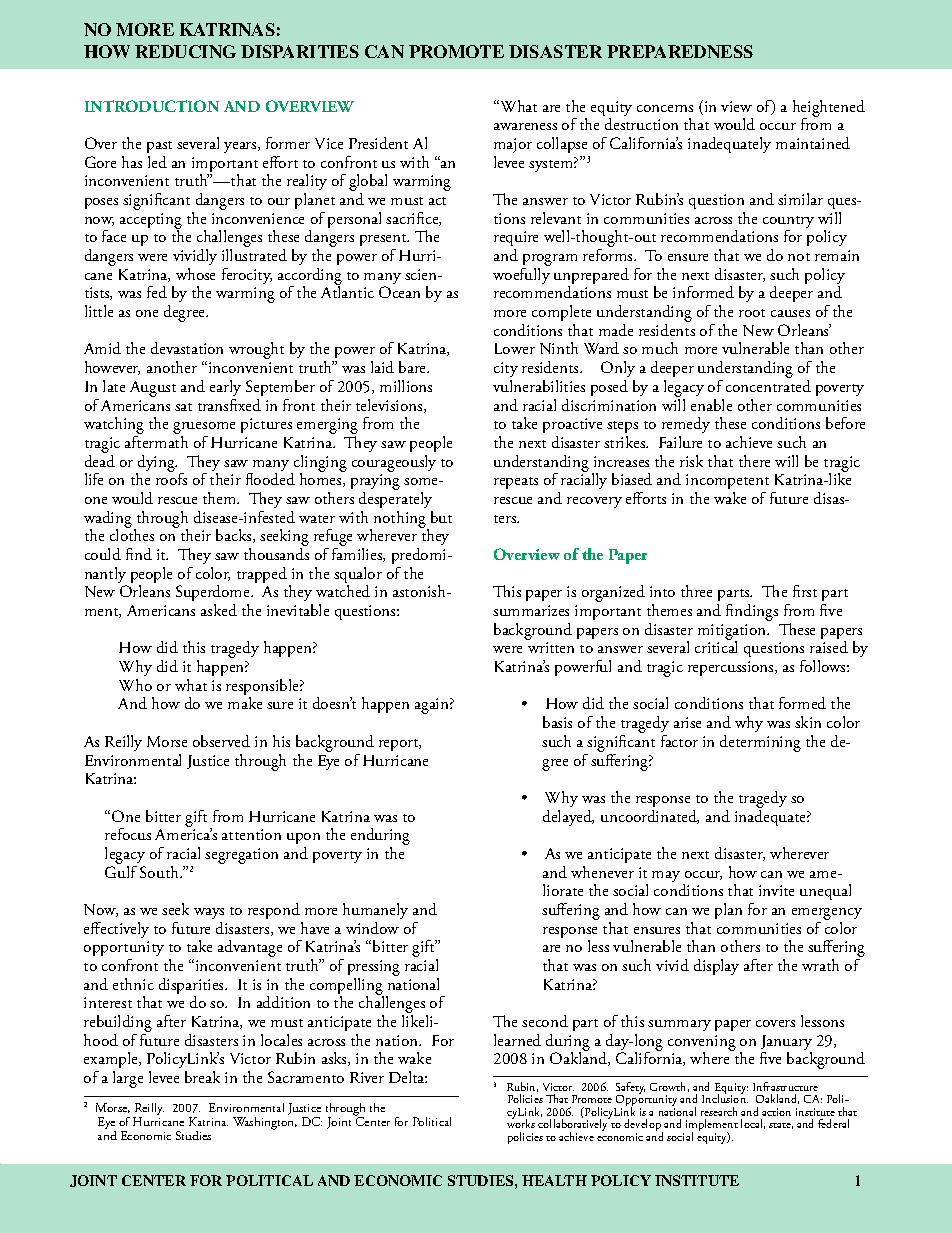 The height and width of the screenshot is (1233, 952). I want to click on Washington, so click(265, 1122).
